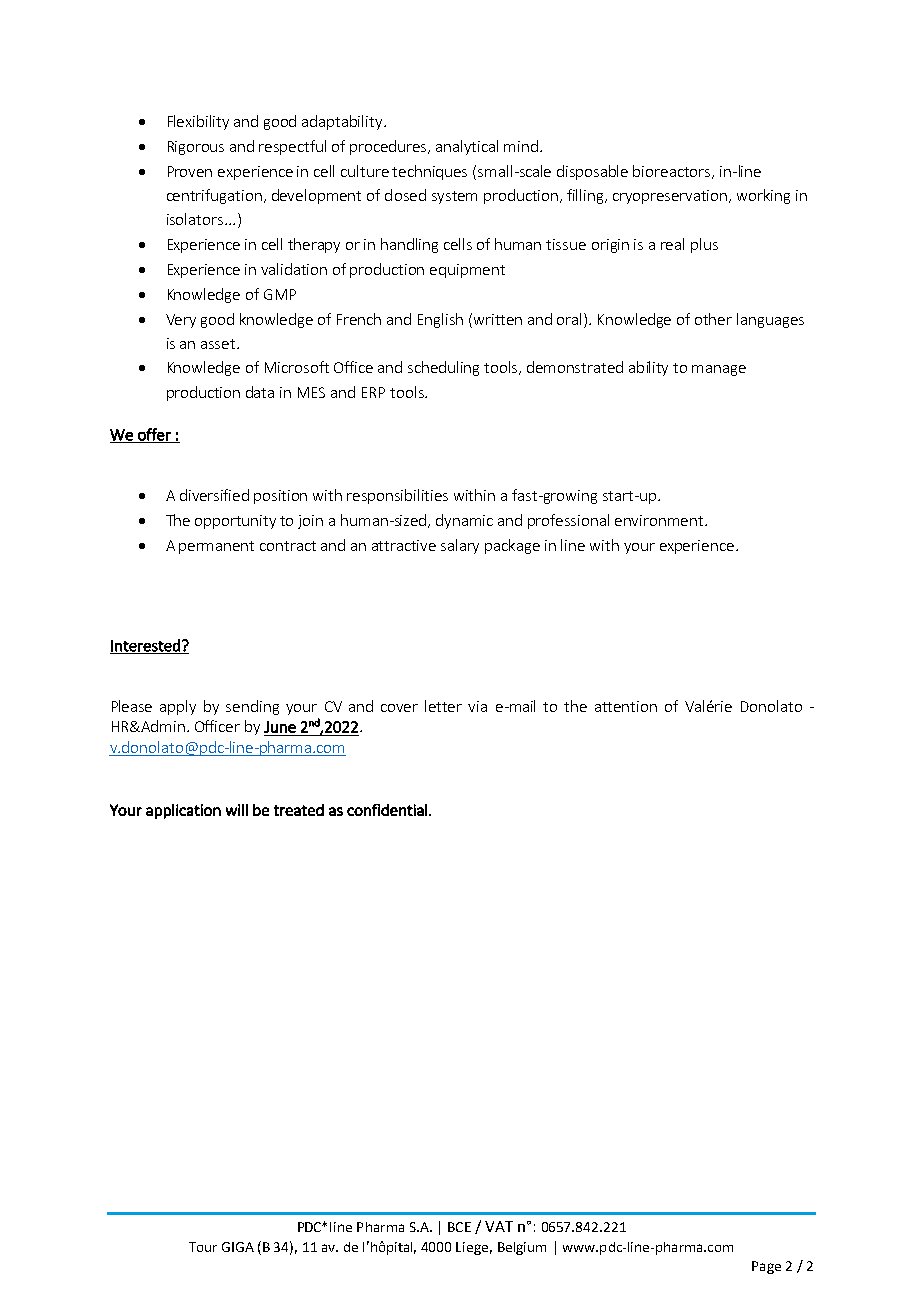  What do you see at coordinates (443, 706) in the document?
I see `letter` at bounding box center [443, 706].
